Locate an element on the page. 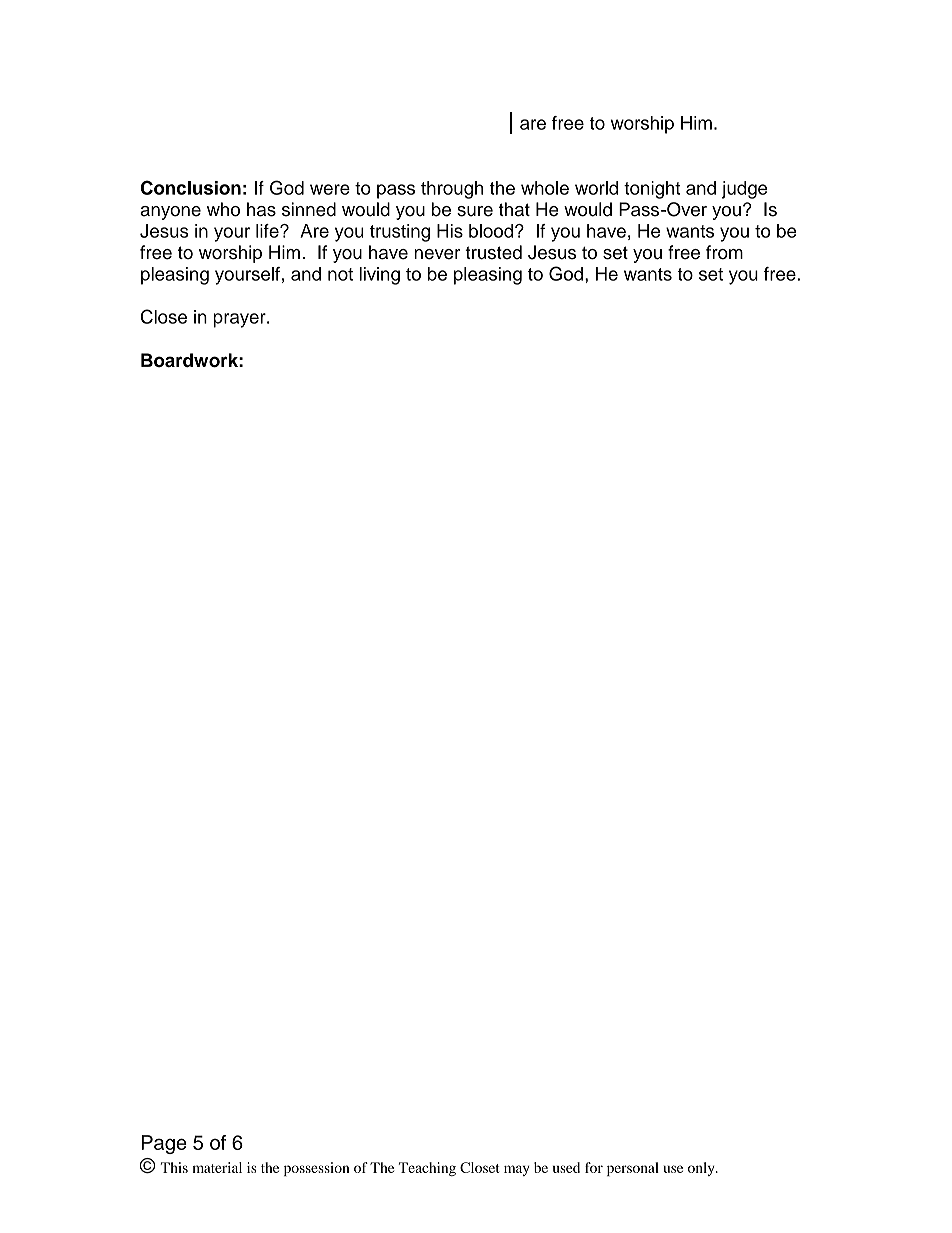 The height and width of the page is (1233, 952). material is located at coordinates (217, 1167).
